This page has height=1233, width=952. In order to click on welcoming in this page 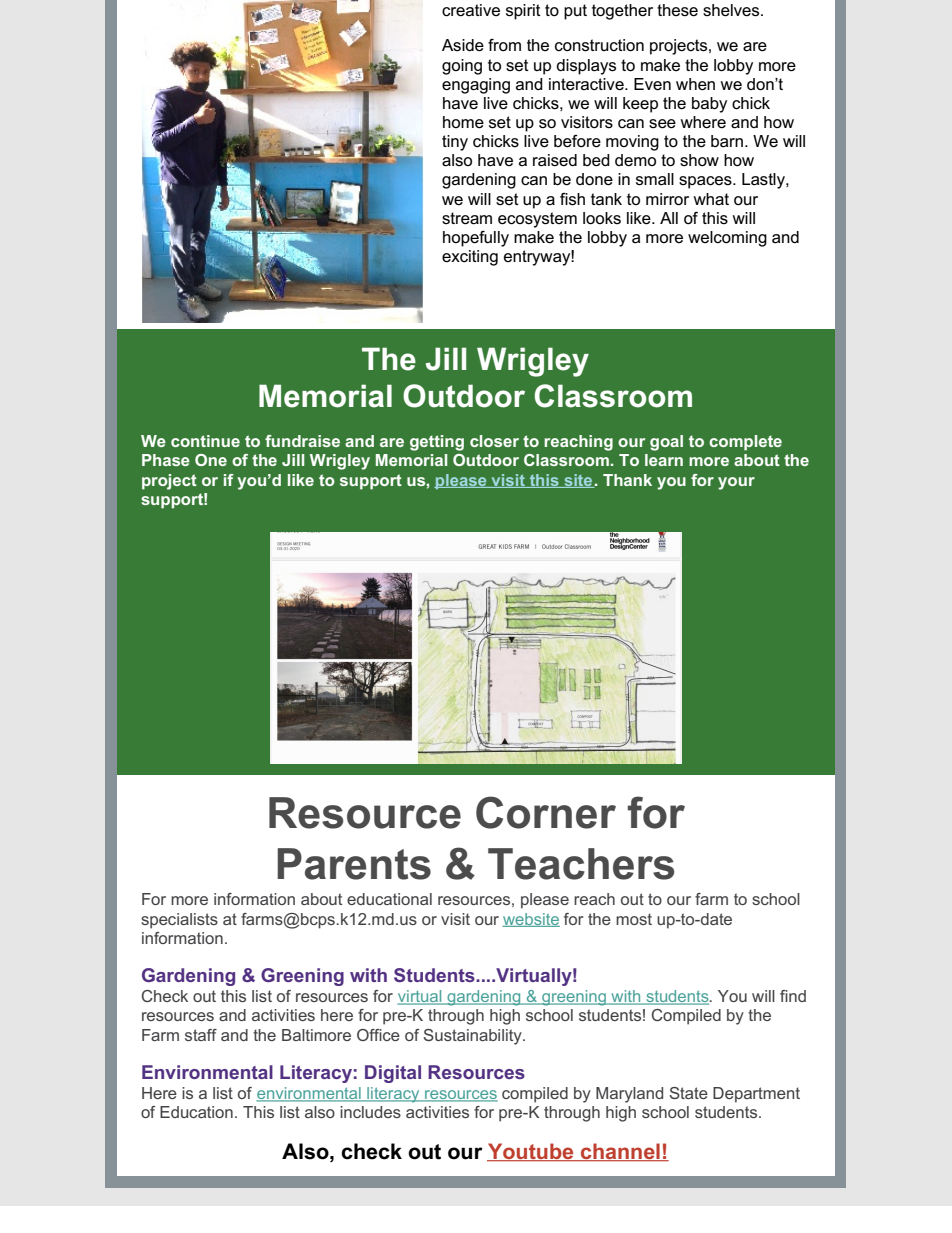, I will do `click(727, 239)`.
